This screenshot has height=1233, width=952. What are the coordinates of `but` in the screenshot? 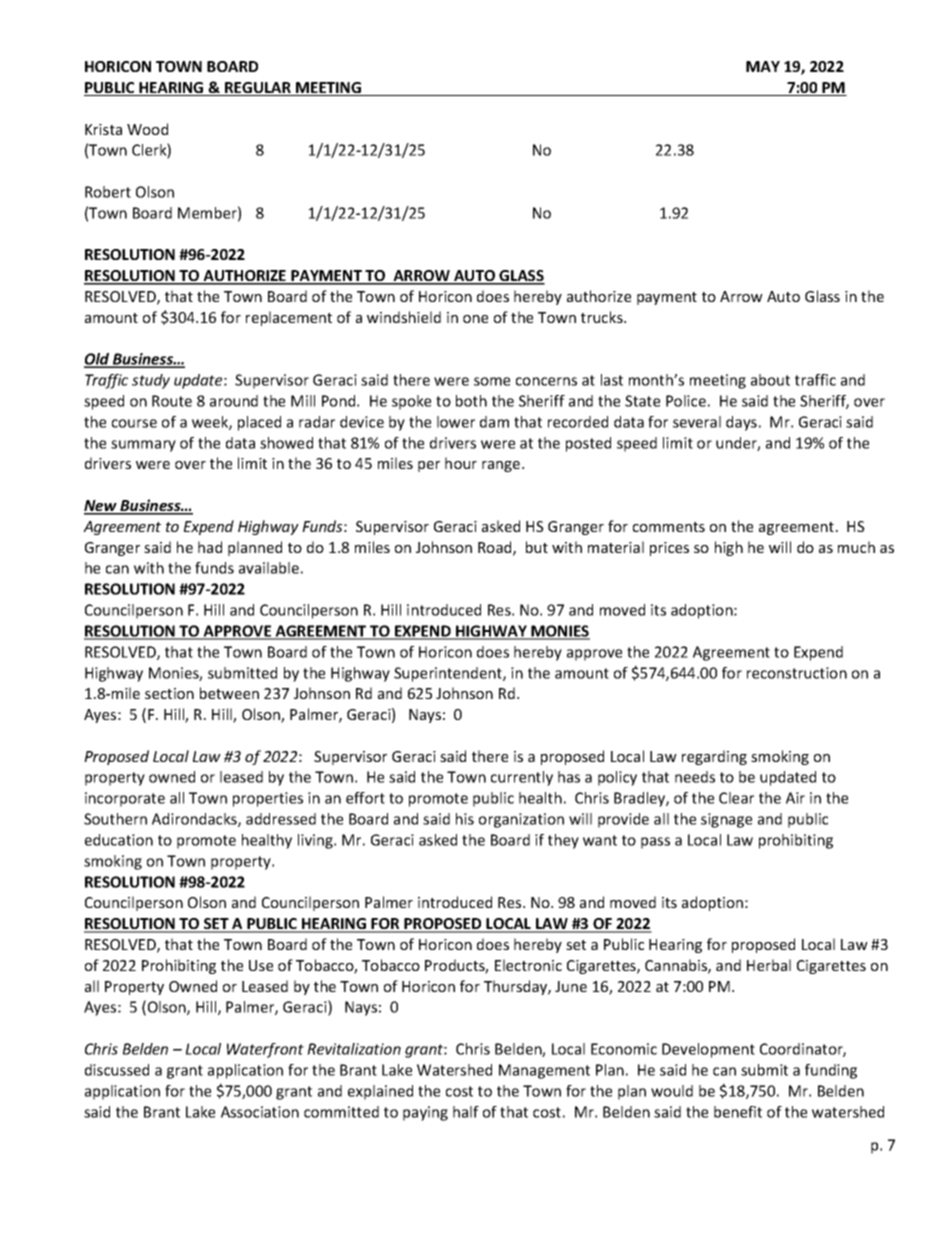 It's located at (537, 547).
